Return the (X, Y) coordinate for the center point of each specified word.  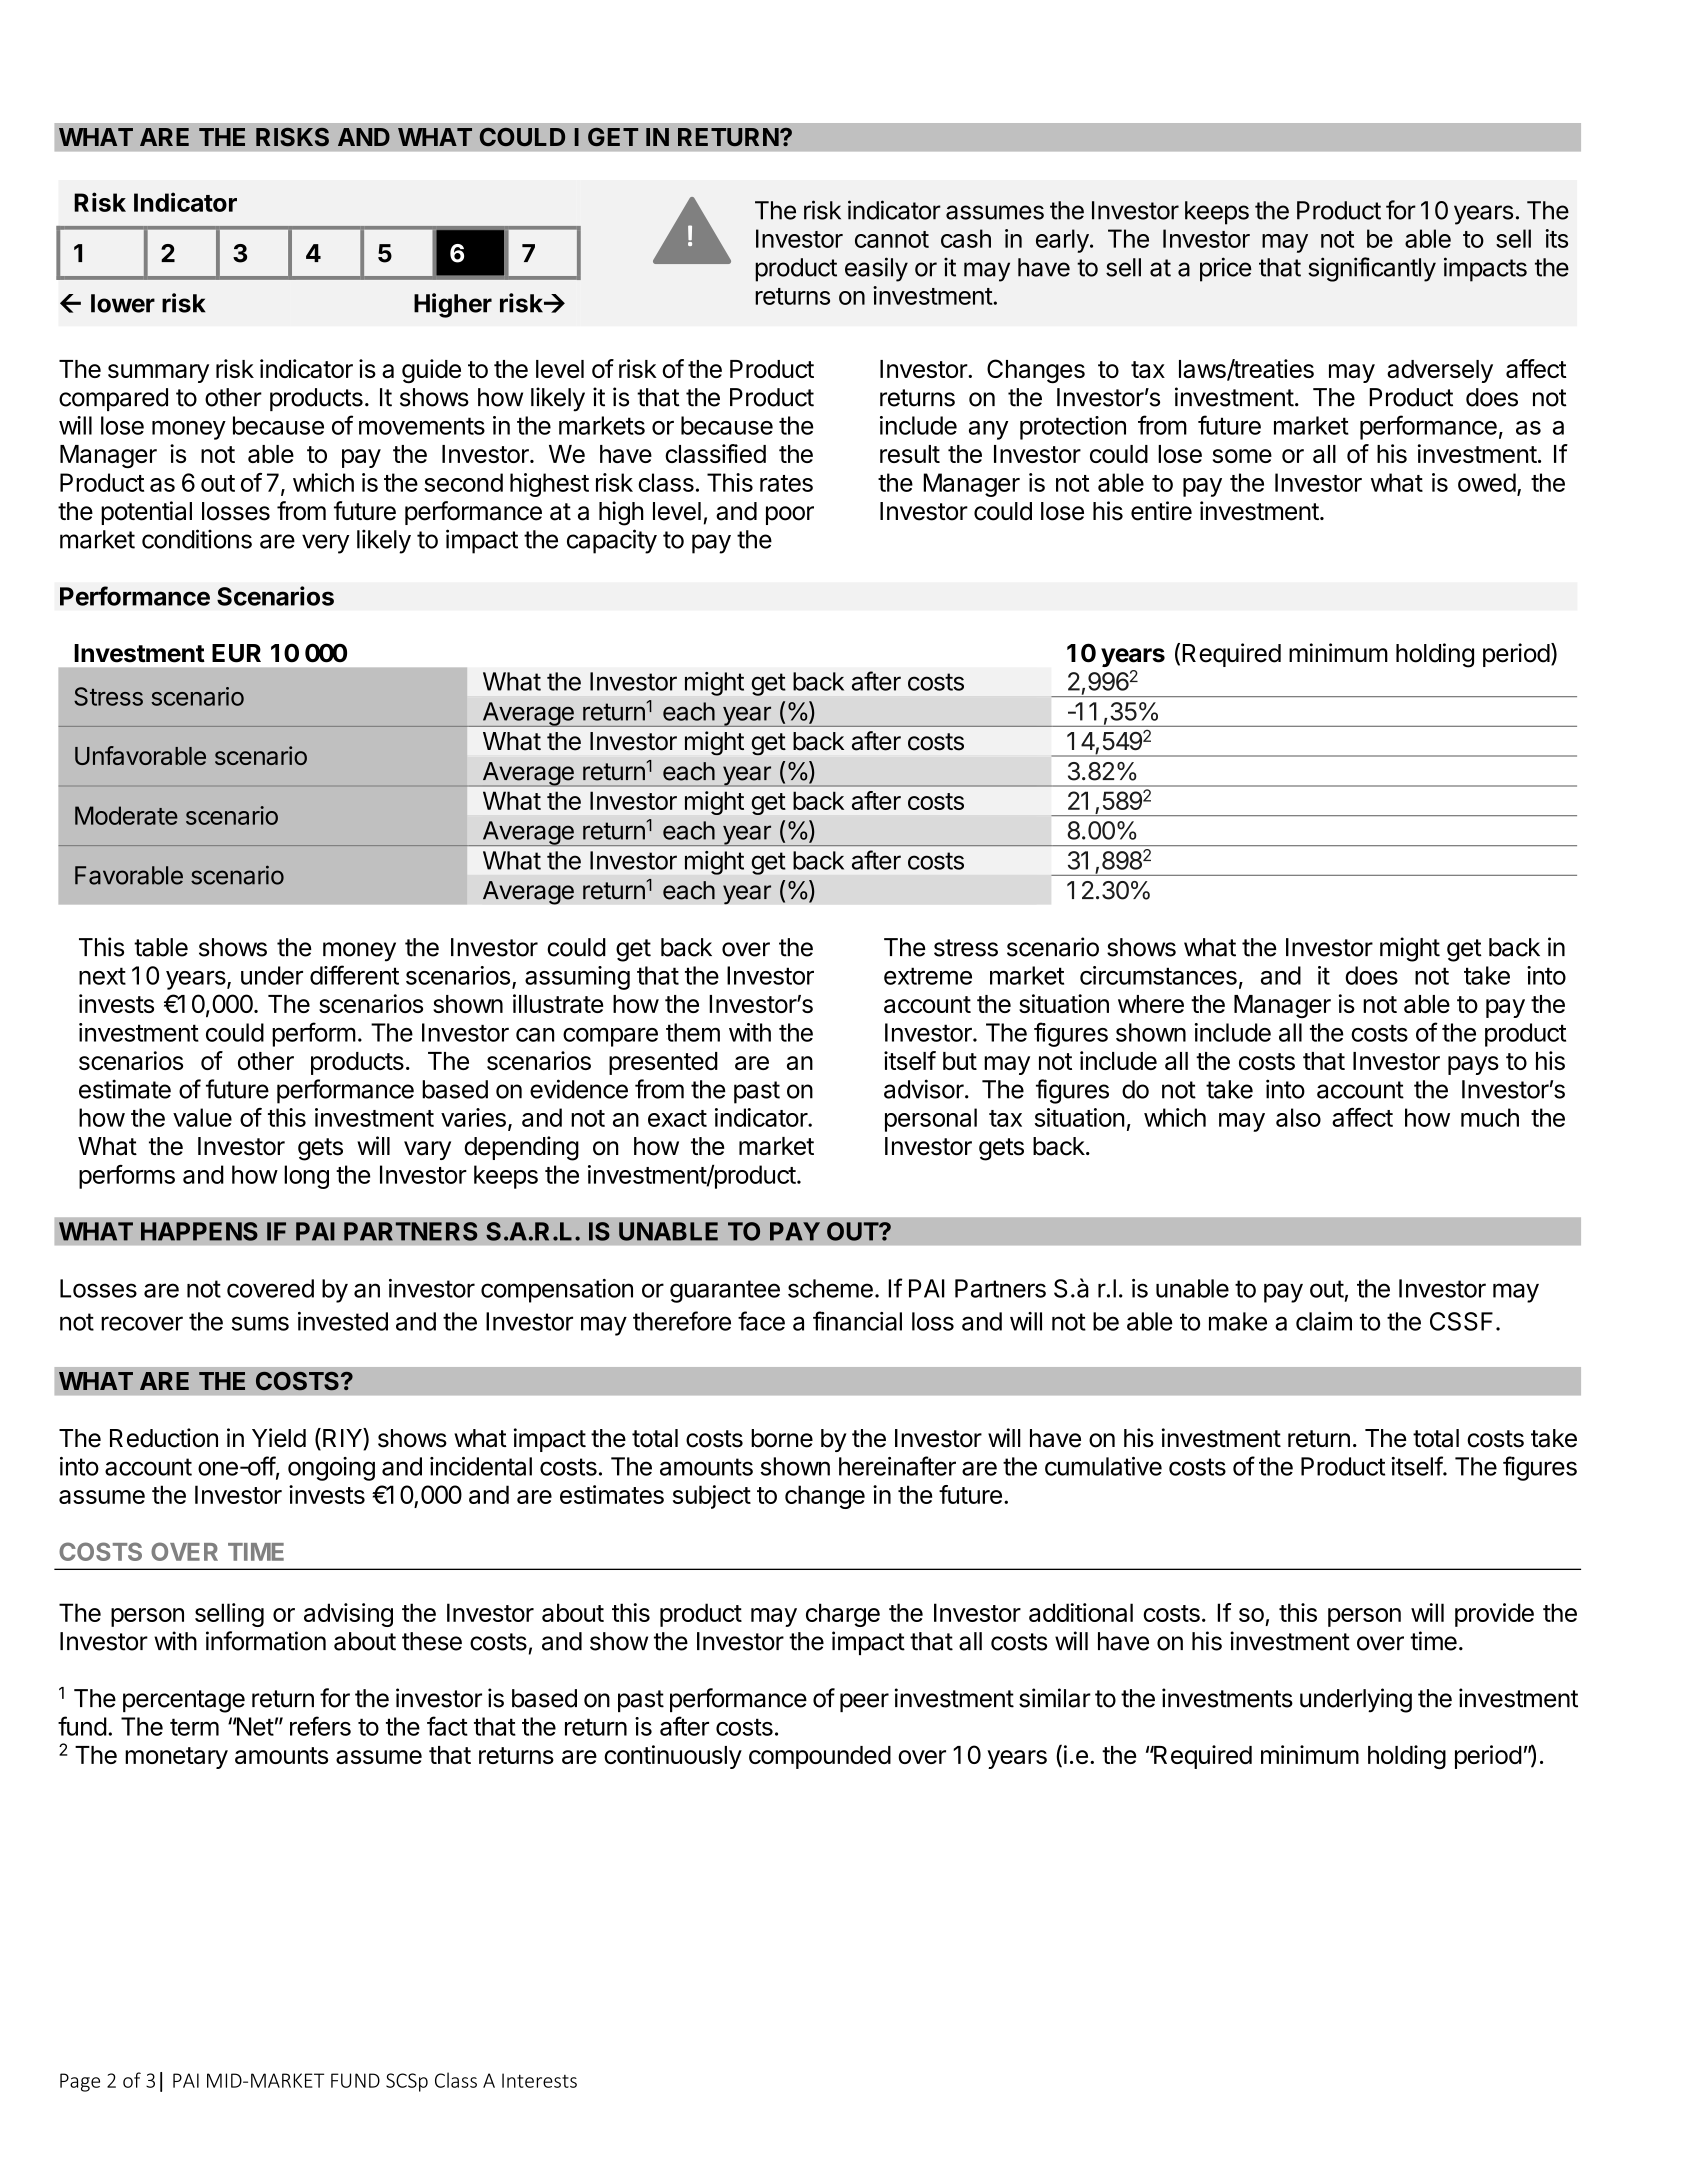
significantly (1372, 269)
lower (123, 303)
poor (790, 515)
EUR (236, 653)
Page (80, 2082)
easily (876, 269)
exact (677, 1118)
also (1298, 1117)
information (266, 1641)
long (306, 1177)
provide (1494, 1615)
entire (1161, 511)
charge (843, 1615)
